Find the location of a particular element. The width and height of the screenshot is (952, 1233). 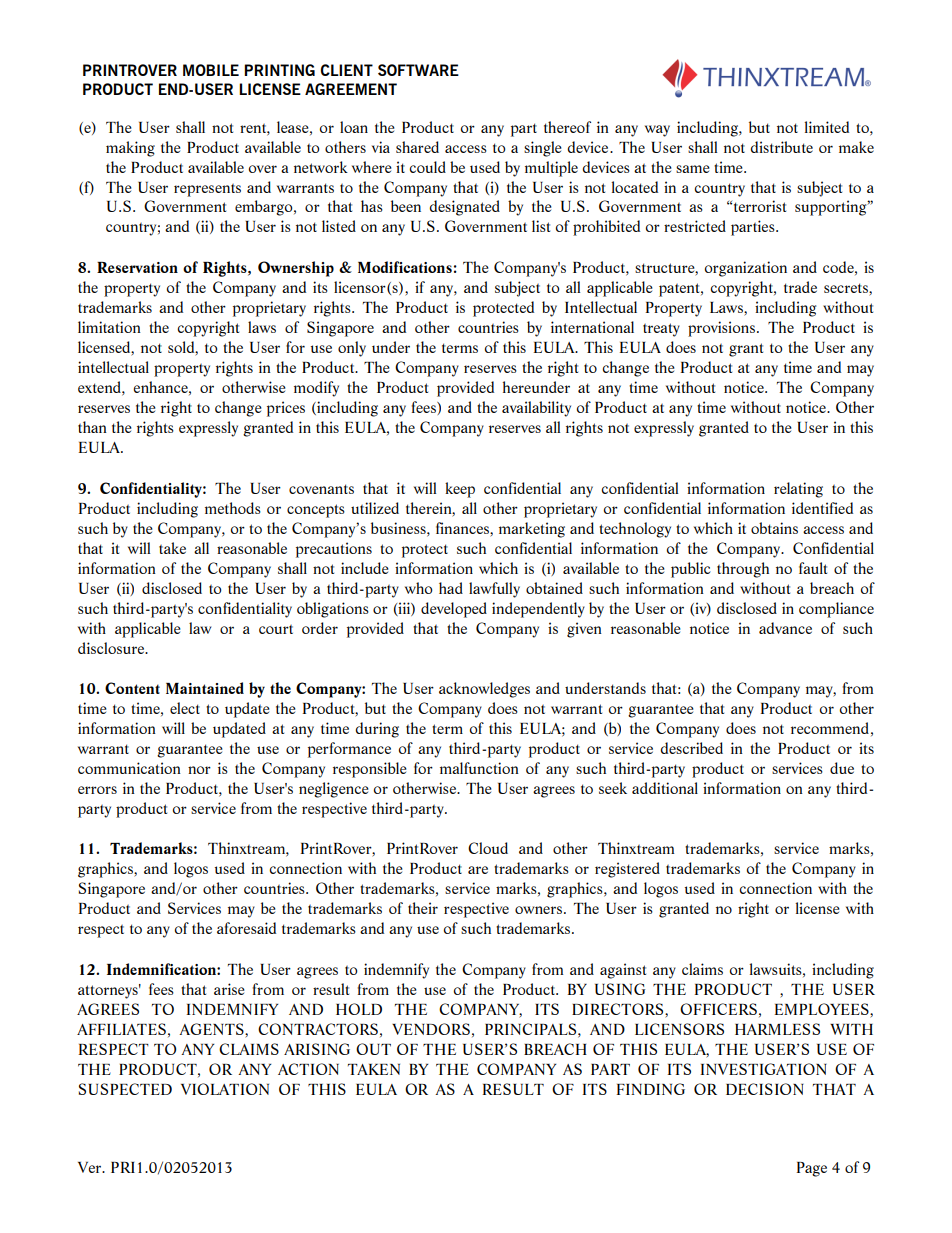

SOFTWARE is located at coordinates (418, 70).
